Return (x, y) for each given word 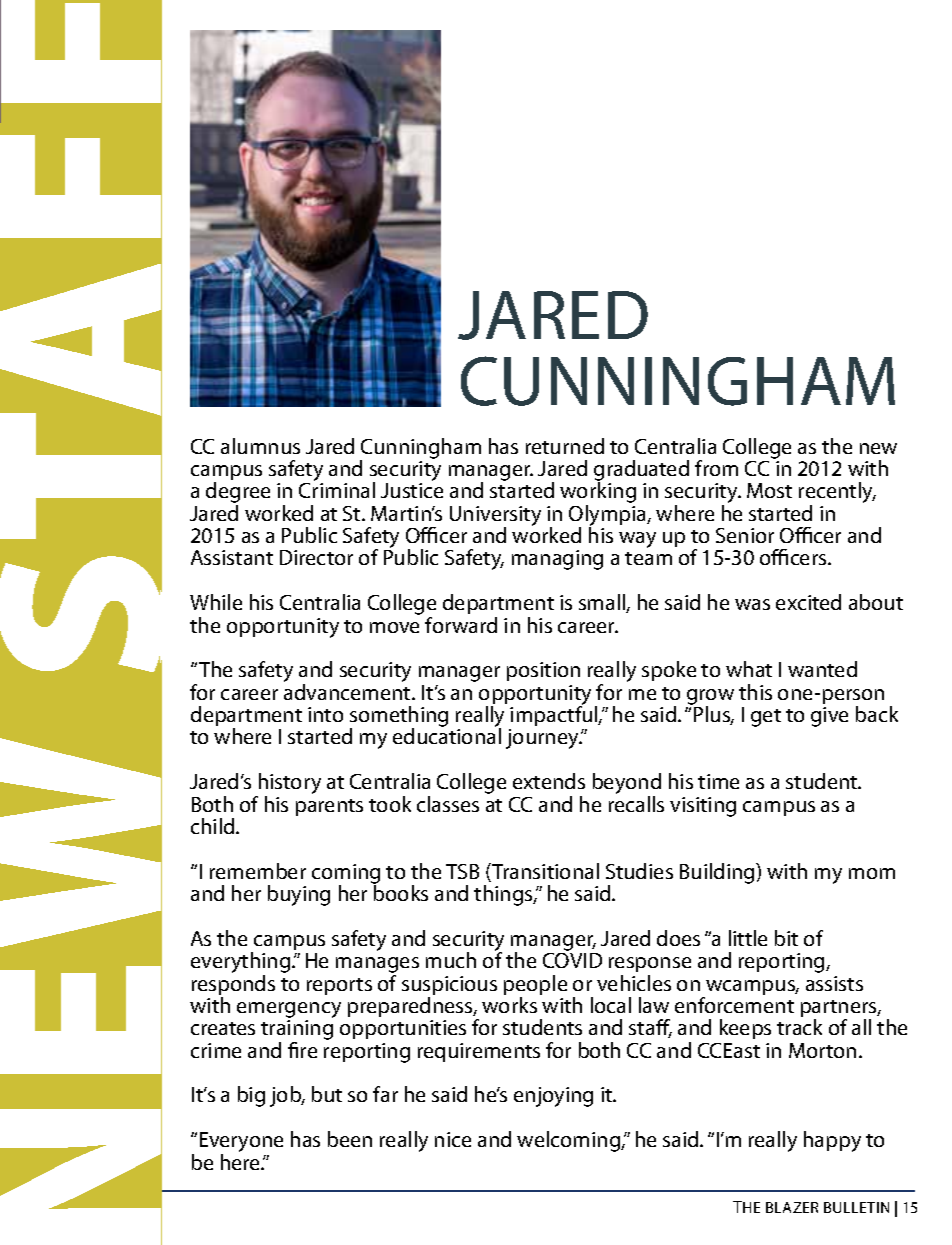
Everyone (241, 1143)
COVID (572, 960)
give (829, 717)
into (325, 714)
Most (769, 490)
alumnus (260, 446)
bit (786, 938)
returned (565, 446)
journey (543, 739)
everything (242, 964)
